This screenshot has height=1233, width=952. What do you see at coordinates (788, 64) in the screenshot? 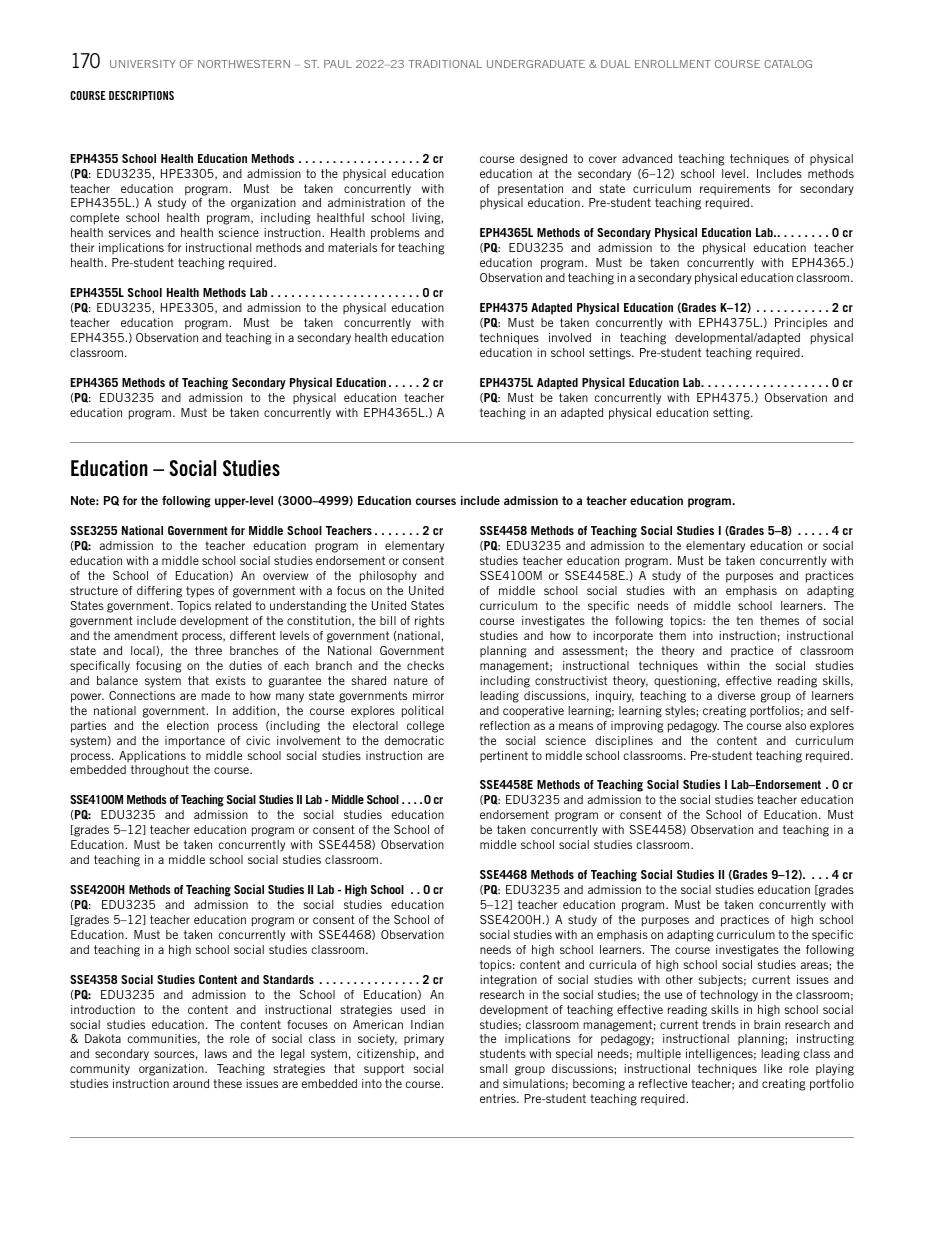
I see `CATALOG` at bounding box center [788, 64].
